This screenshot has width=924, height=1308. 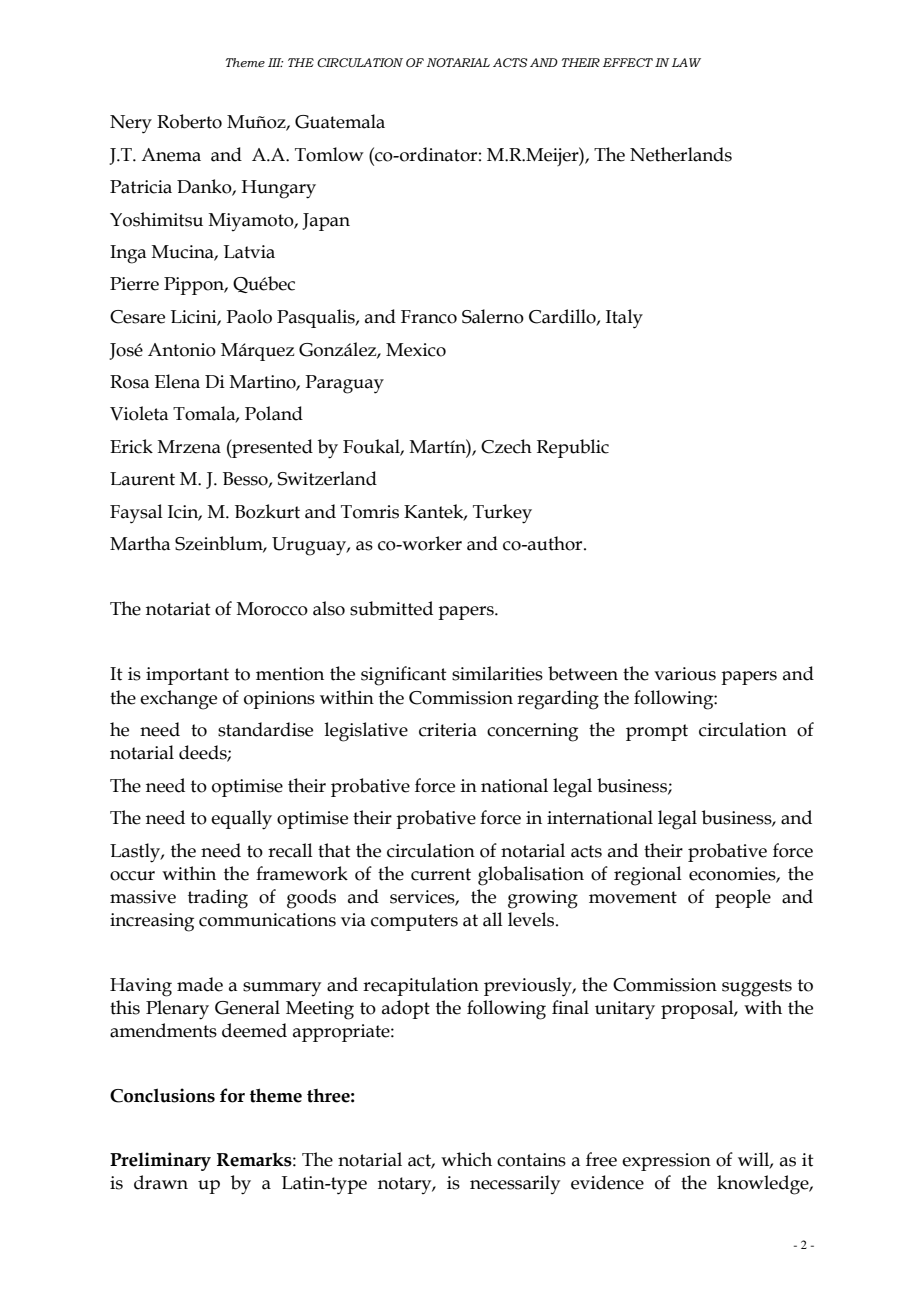 What do you see at coordinates (441, 874) in the screenshot?
I see `current` at bounding box center [441, 874].
